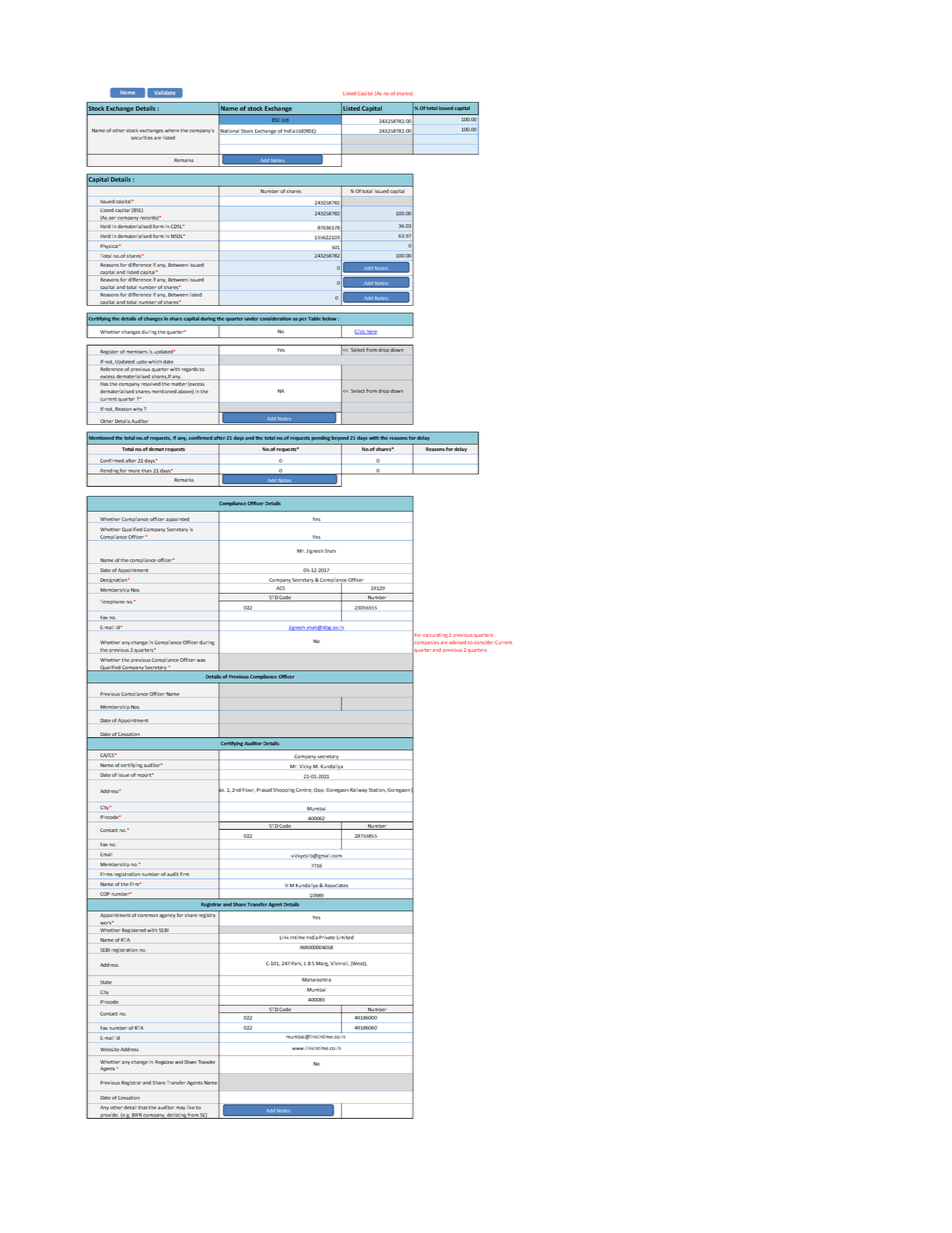  What do you see at coordinates (142, 1108) in the screenshot?
I see `that` at bounding box center [142, 1108].
